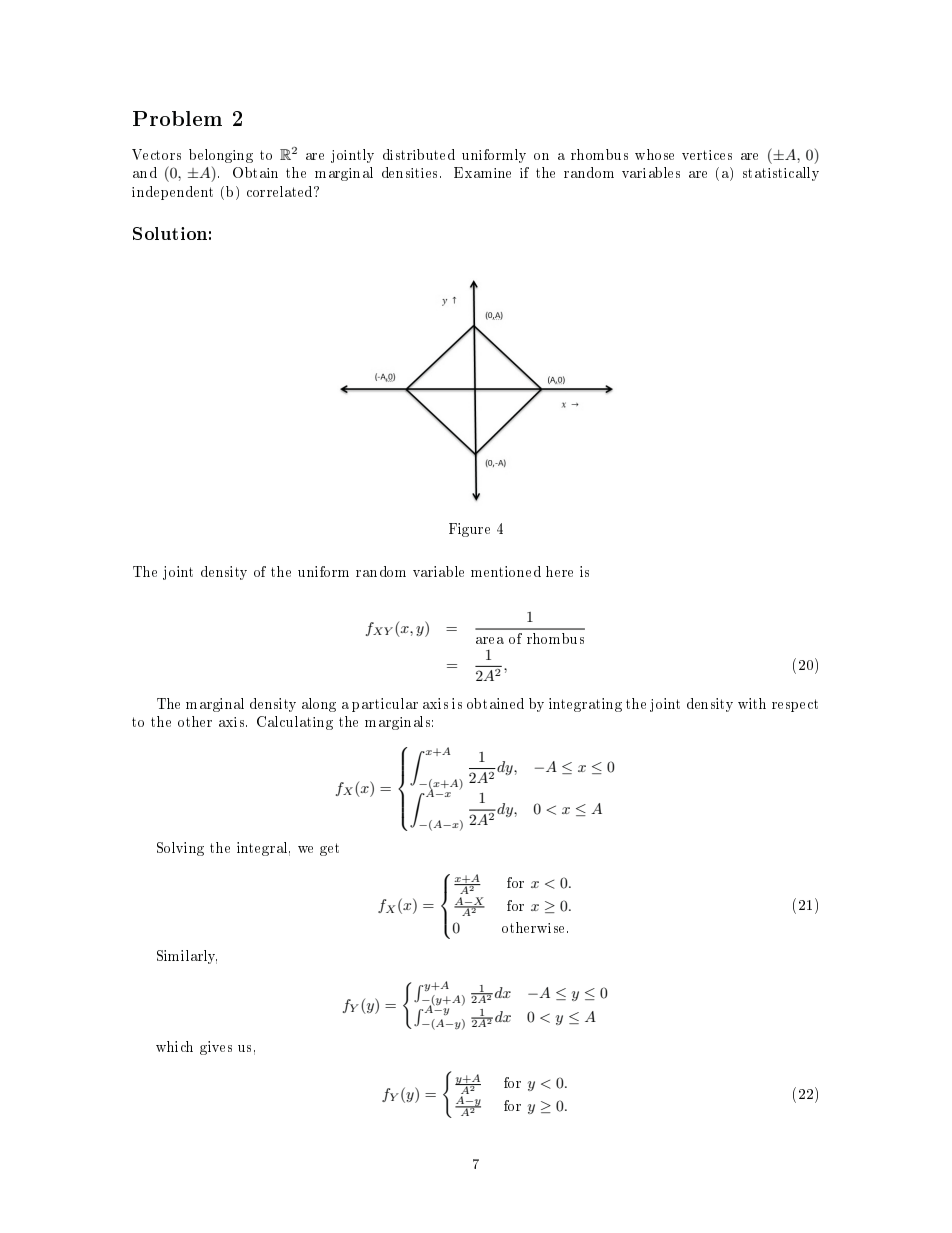 This document has width=952, height=1233. I want to click on Examine, so click(482, 172).
